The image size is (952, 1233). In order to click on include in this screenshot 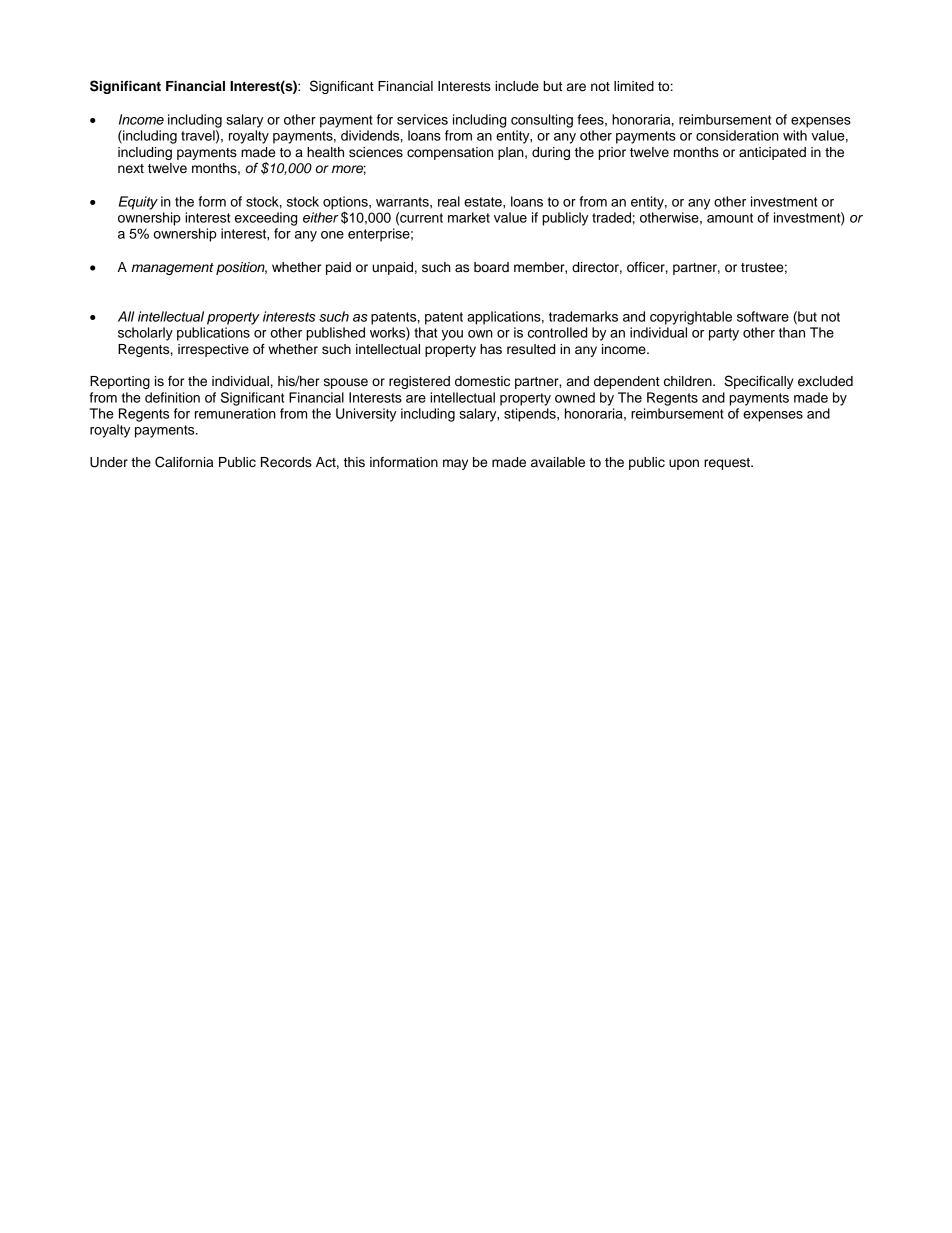, I will do `click(517, 86)`.
